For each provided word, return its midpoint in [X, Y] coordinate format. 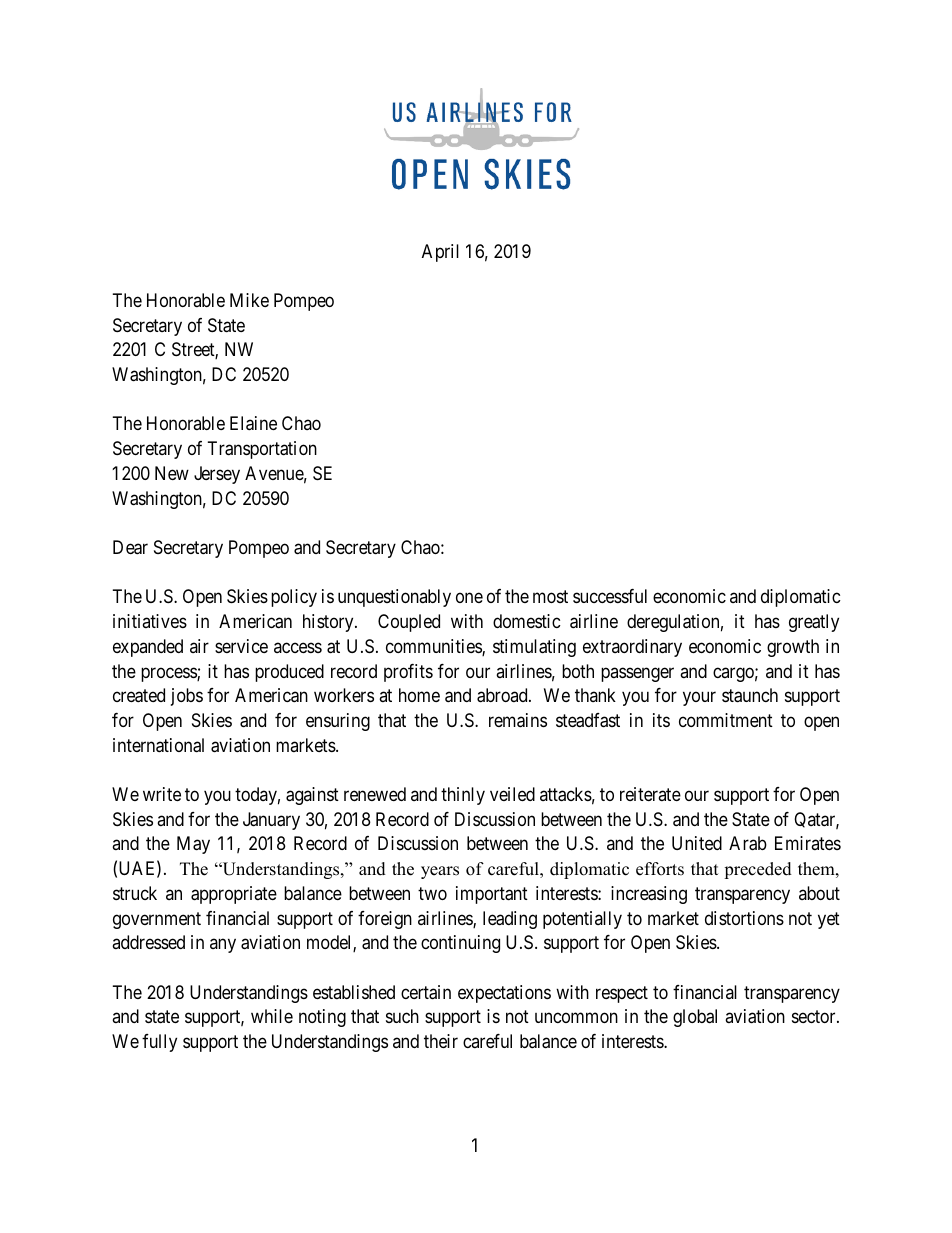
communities [434, 647]
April [440, 253]
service [241, 646]
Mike [249, 300]
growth [793, 648]
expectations [504, 994]
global [695, 1018]
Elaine [253, 423]
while [272, 1016]
